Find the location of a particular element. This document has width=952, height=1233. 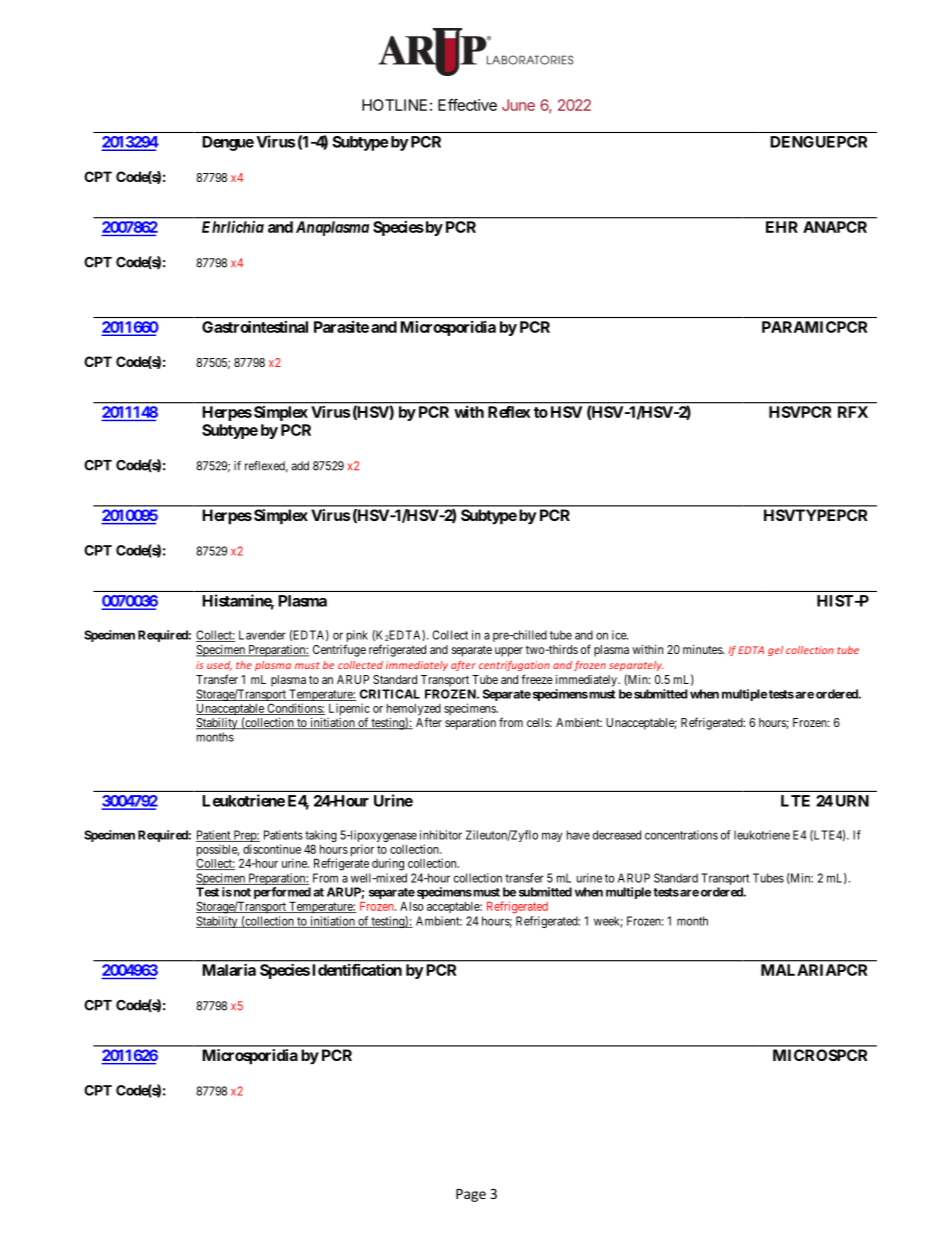

discontinue is located at coordinates (272, 849).
